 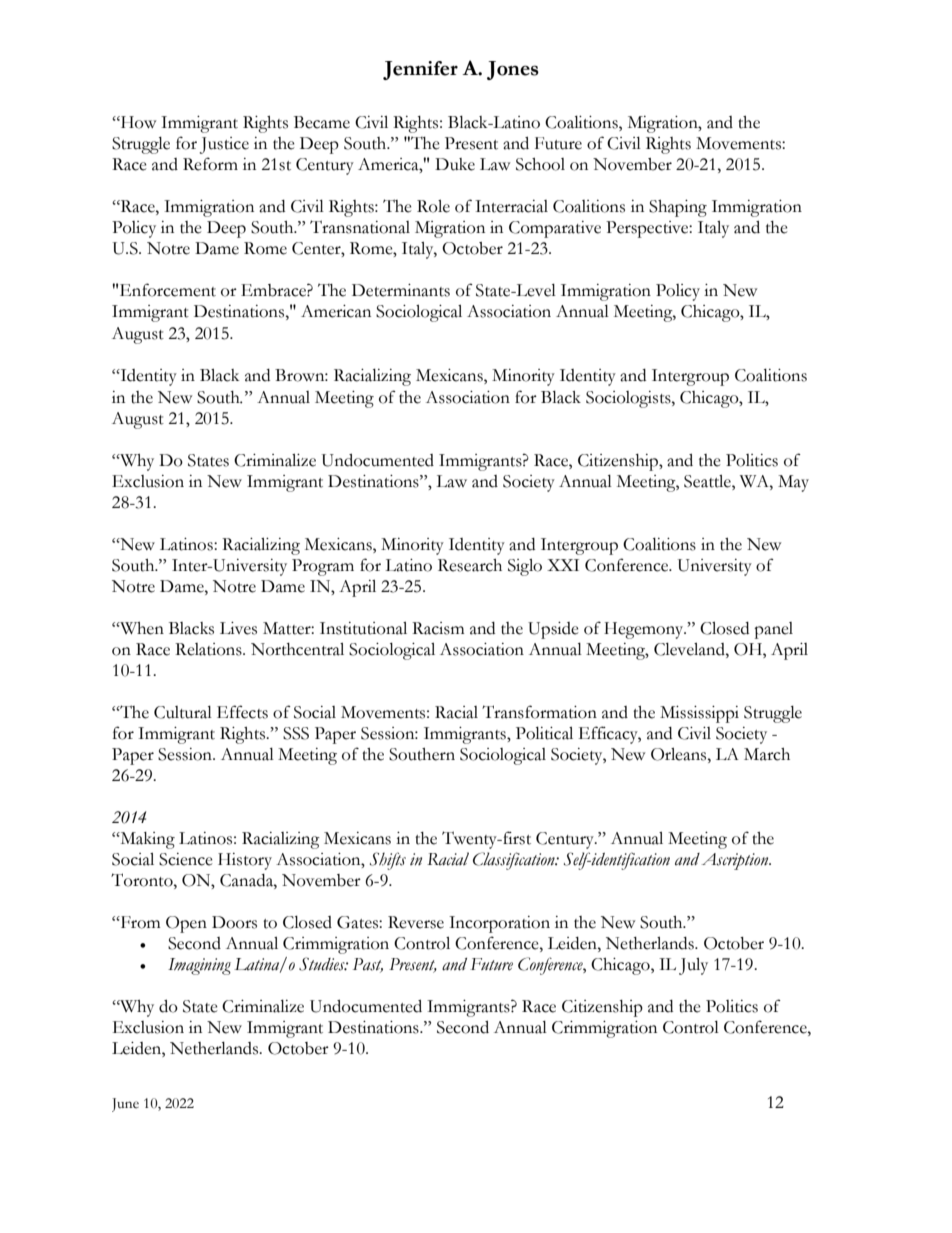 I want to click on Shaping, so click(x=678, y=208).
